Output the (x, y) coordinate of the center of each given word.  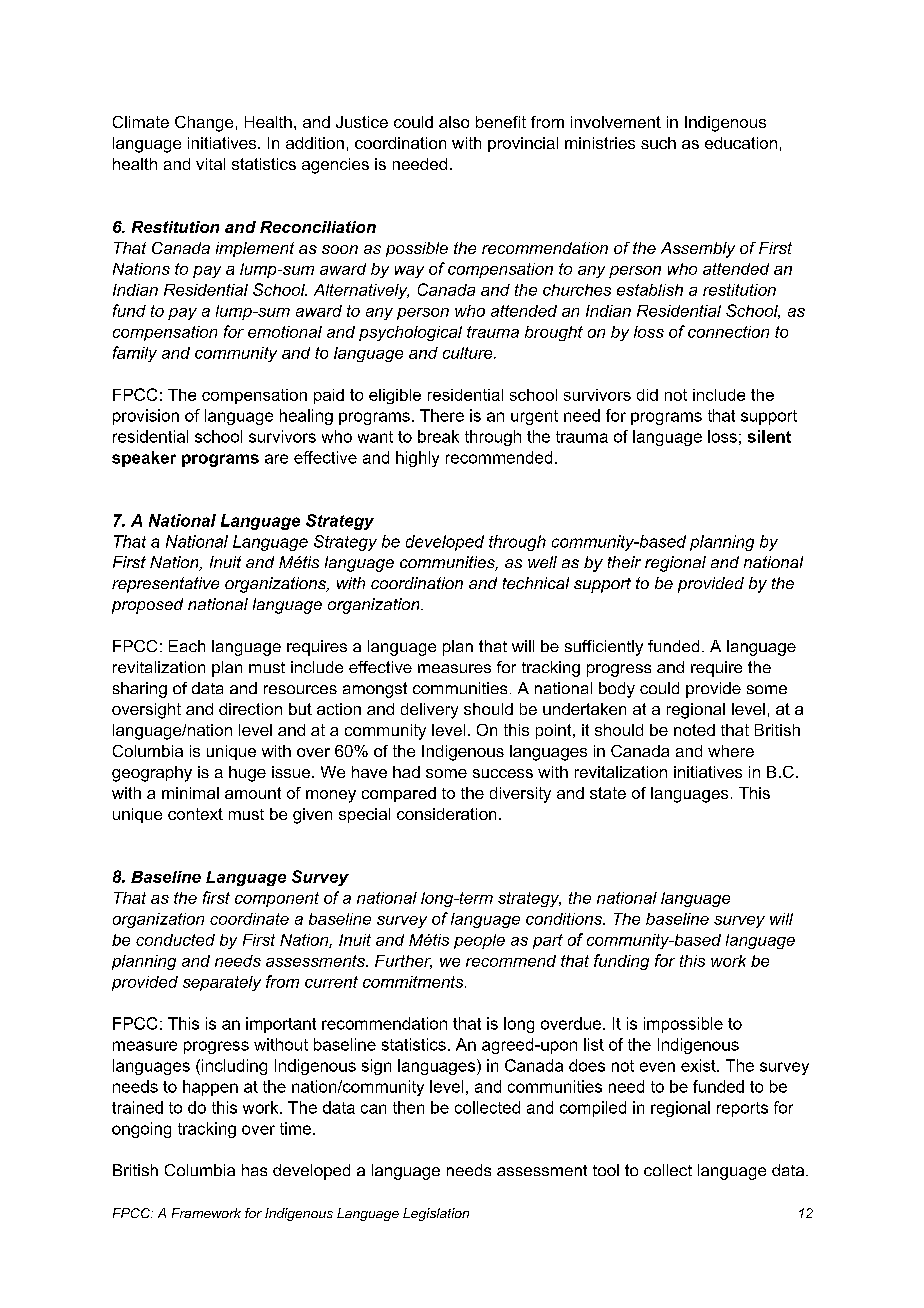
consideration (446, 814)
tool (606, 1170)
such (658, 143)
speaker (144, 459)
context (195, 814)
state (608, 793)
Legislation (436, 1214)
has (254, 1170)
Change (204, 124)
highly (417, 459)
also (454, 122)
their (624, 562)
